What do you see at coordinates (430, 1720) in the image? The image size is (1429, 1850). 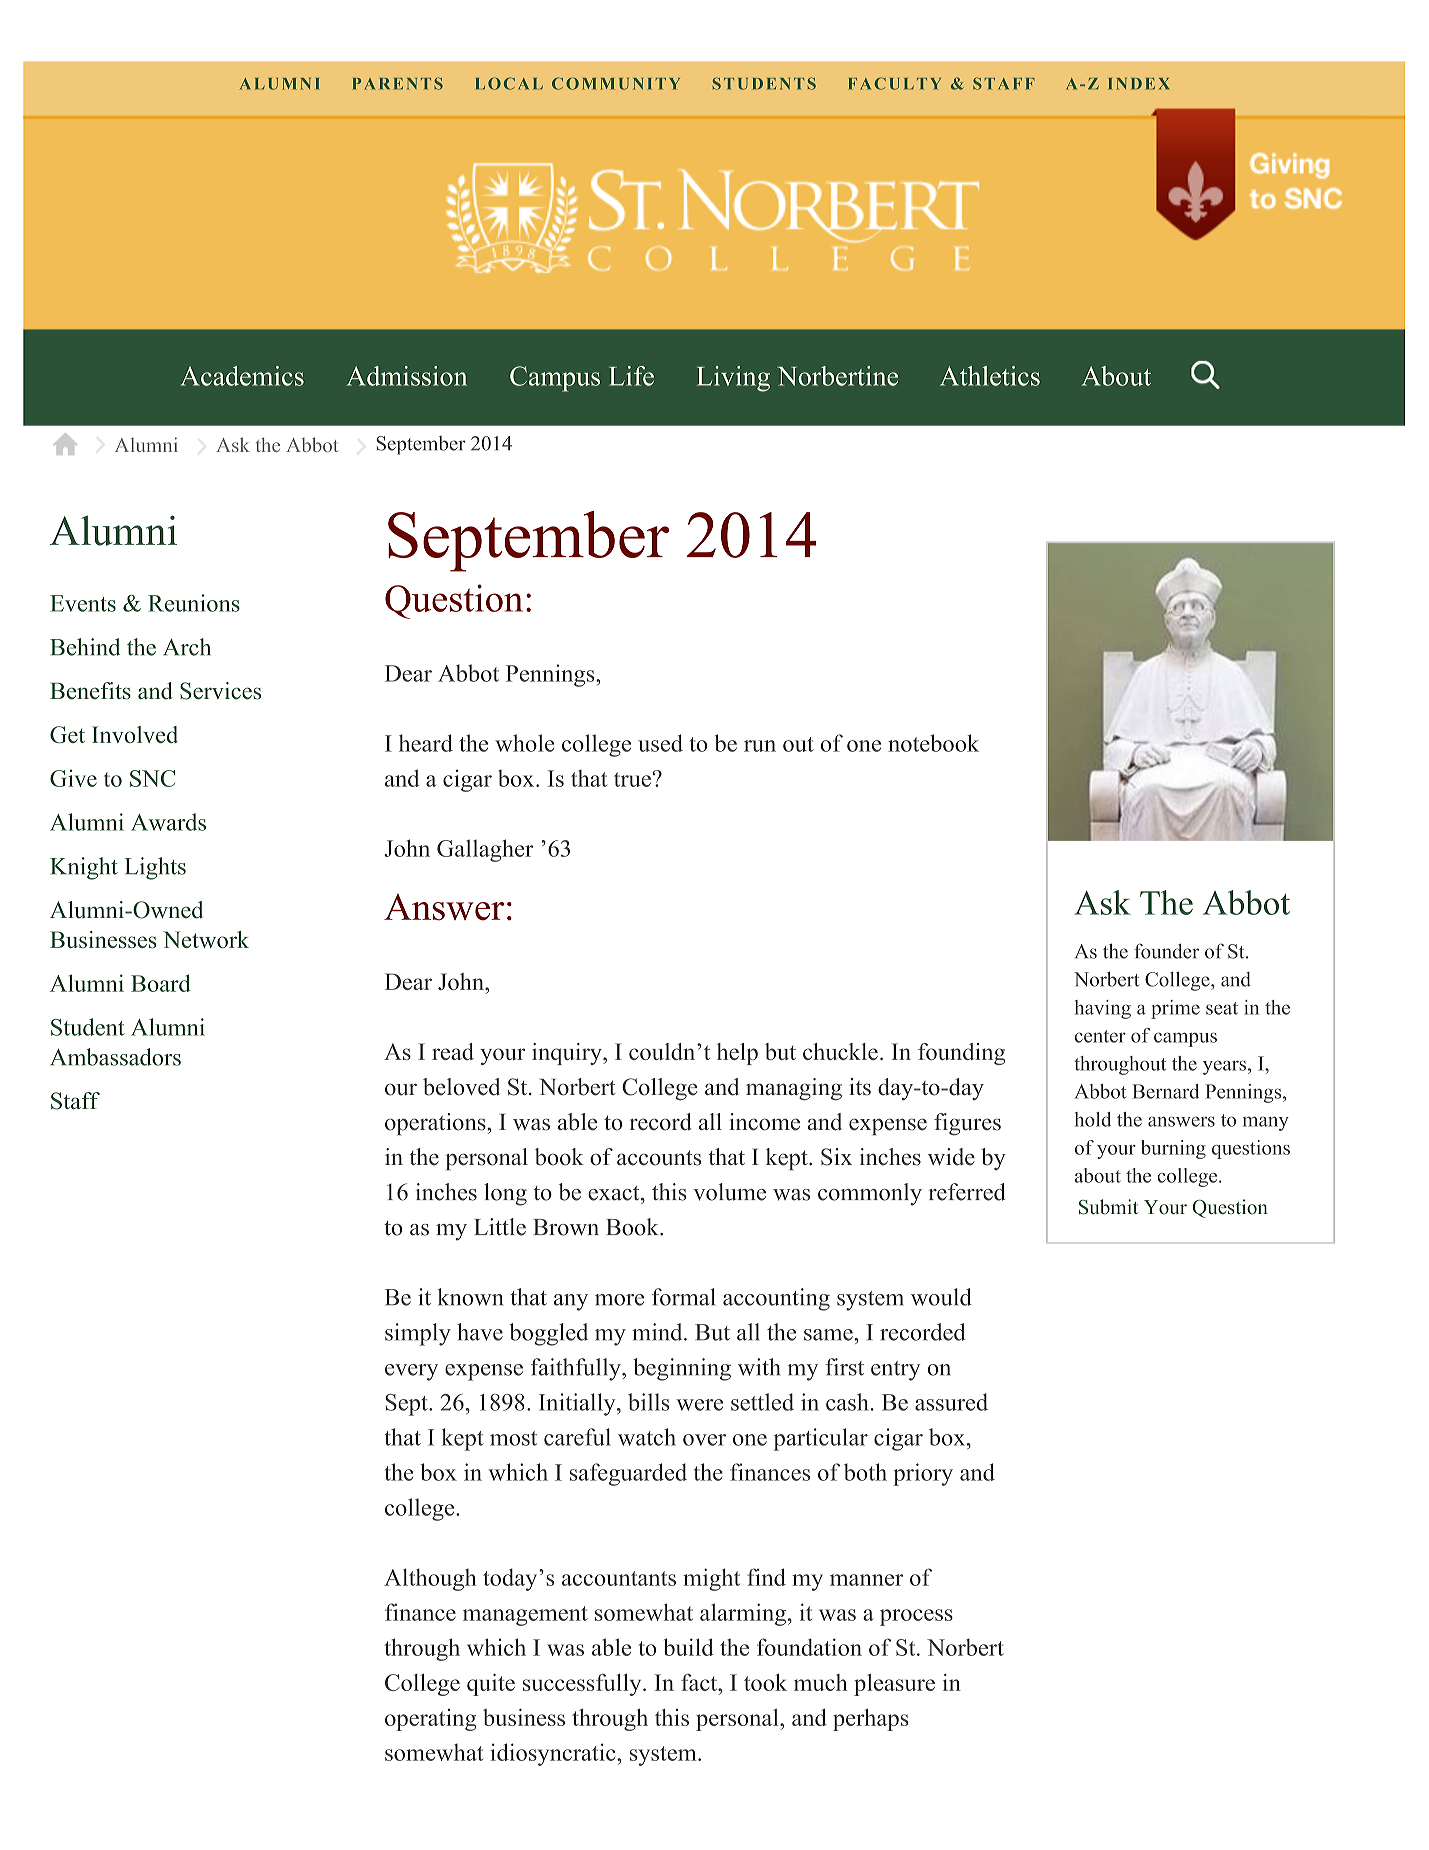 I see `operating` at bounding box center [430, 1720].
